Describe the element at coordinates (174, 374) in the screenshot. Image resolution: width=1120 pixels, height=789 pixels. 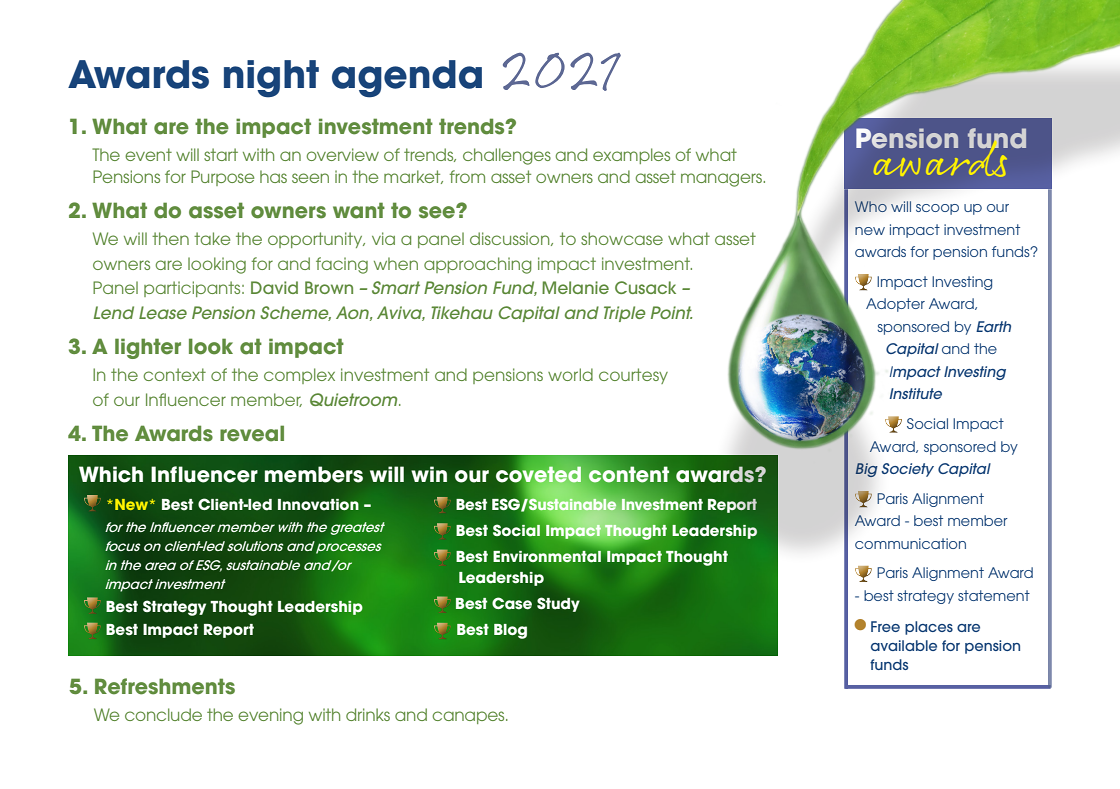
I see `context` at that location.
